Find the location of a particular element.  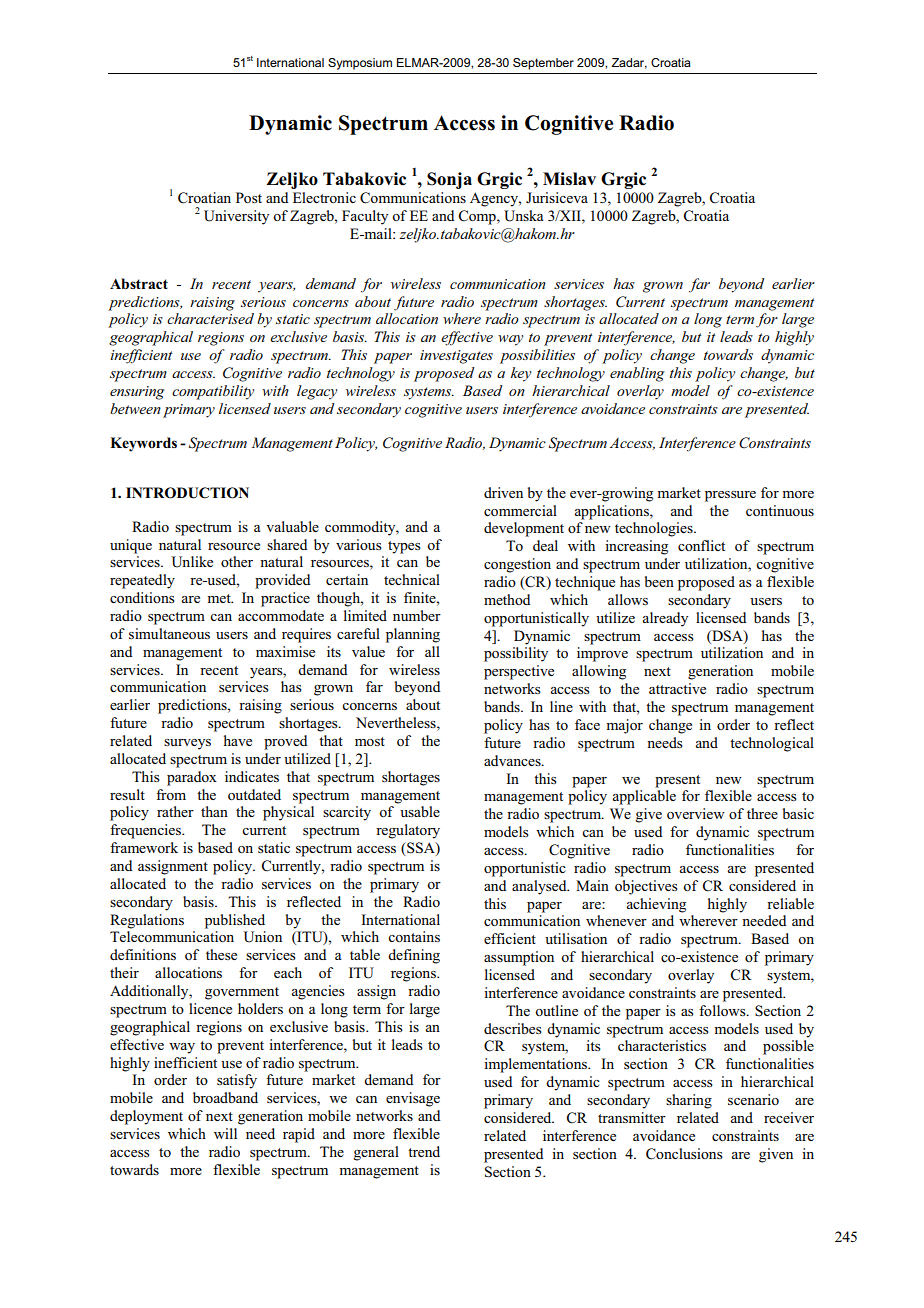

enabling is located at coordinates (637, 374).
